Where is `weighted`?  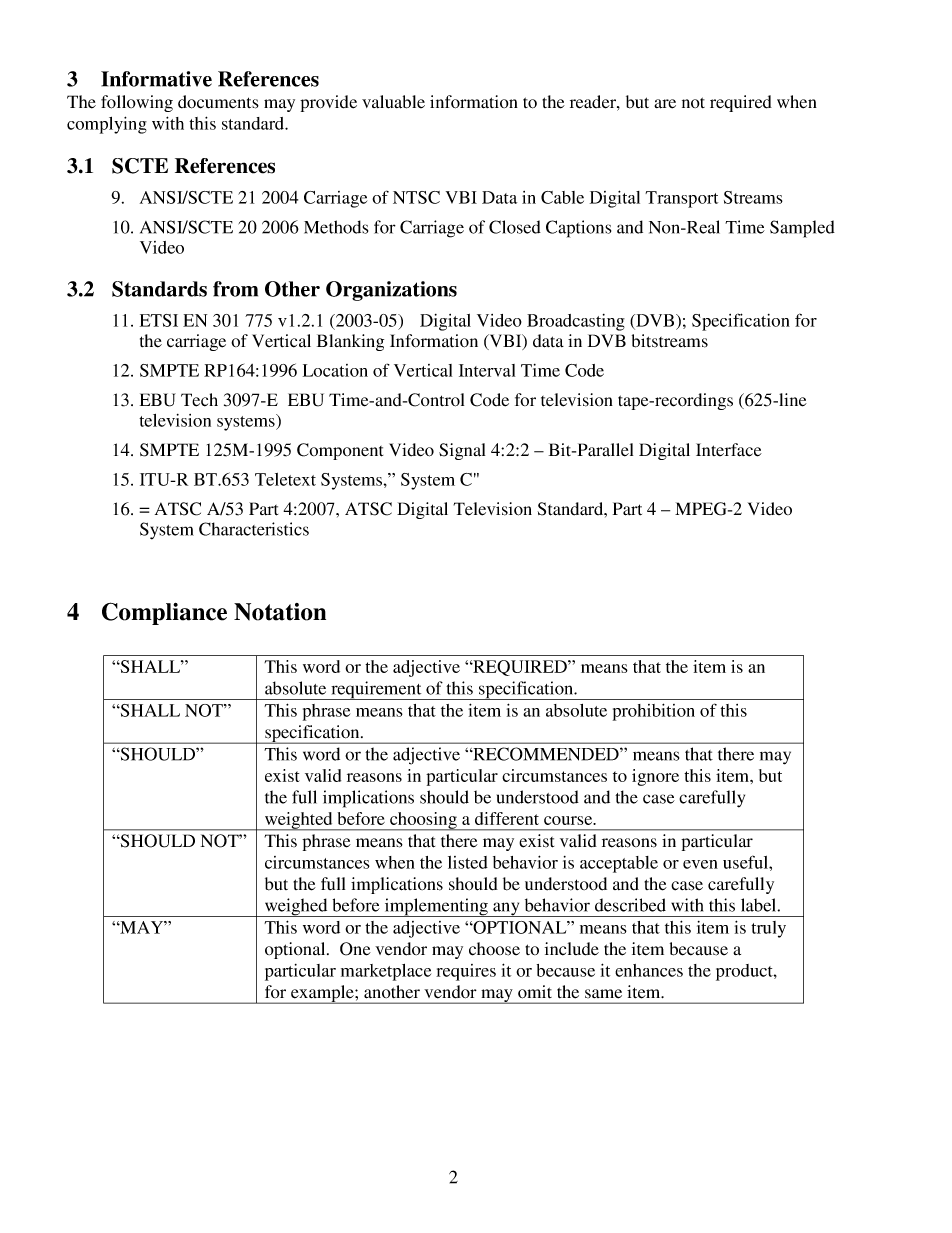
weighted is located at coordinates (298, 821).
